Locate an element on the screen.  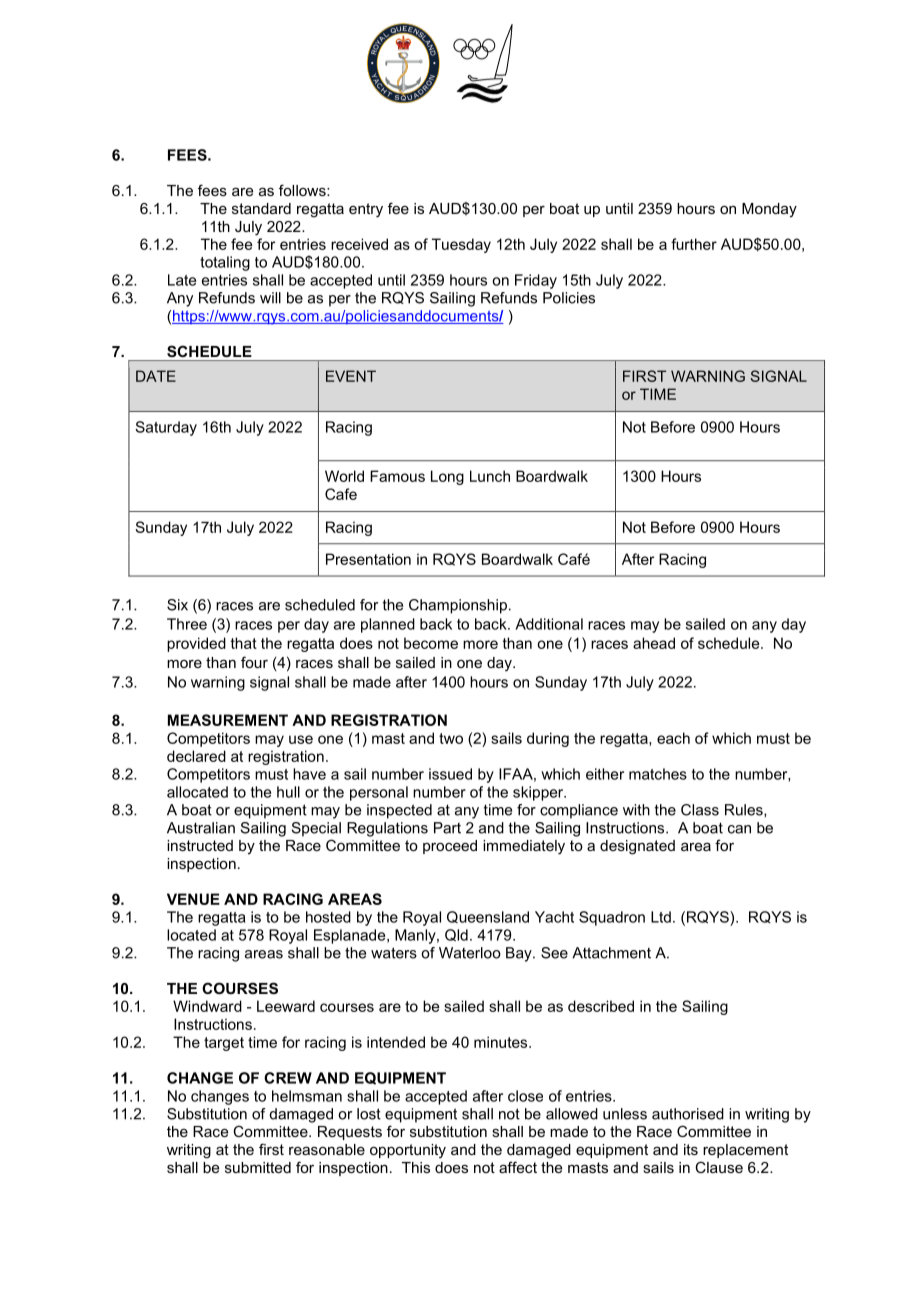
further is located at coordinates (694, 244).
